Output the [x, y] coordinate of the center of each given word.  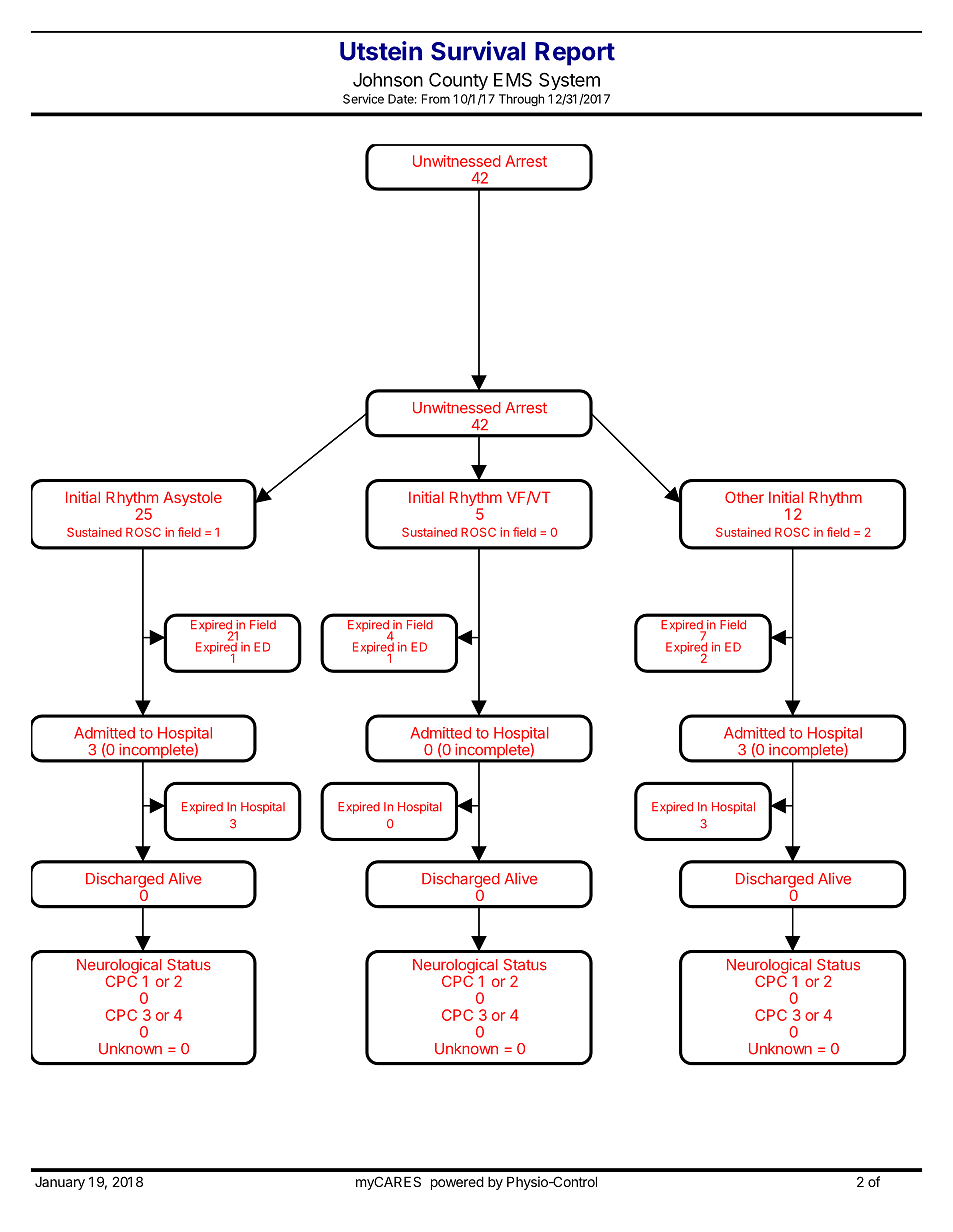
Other [744, 497]
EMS [513, 79]
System [569, 81]
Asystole [192, 498]
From [436, 99]
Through [521, 100]
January [60, 1183]
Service [363, 99]
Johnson [388, 80]
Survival [478, 51]
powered [457, 1183]
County [458, 81]
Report [575, 54]
